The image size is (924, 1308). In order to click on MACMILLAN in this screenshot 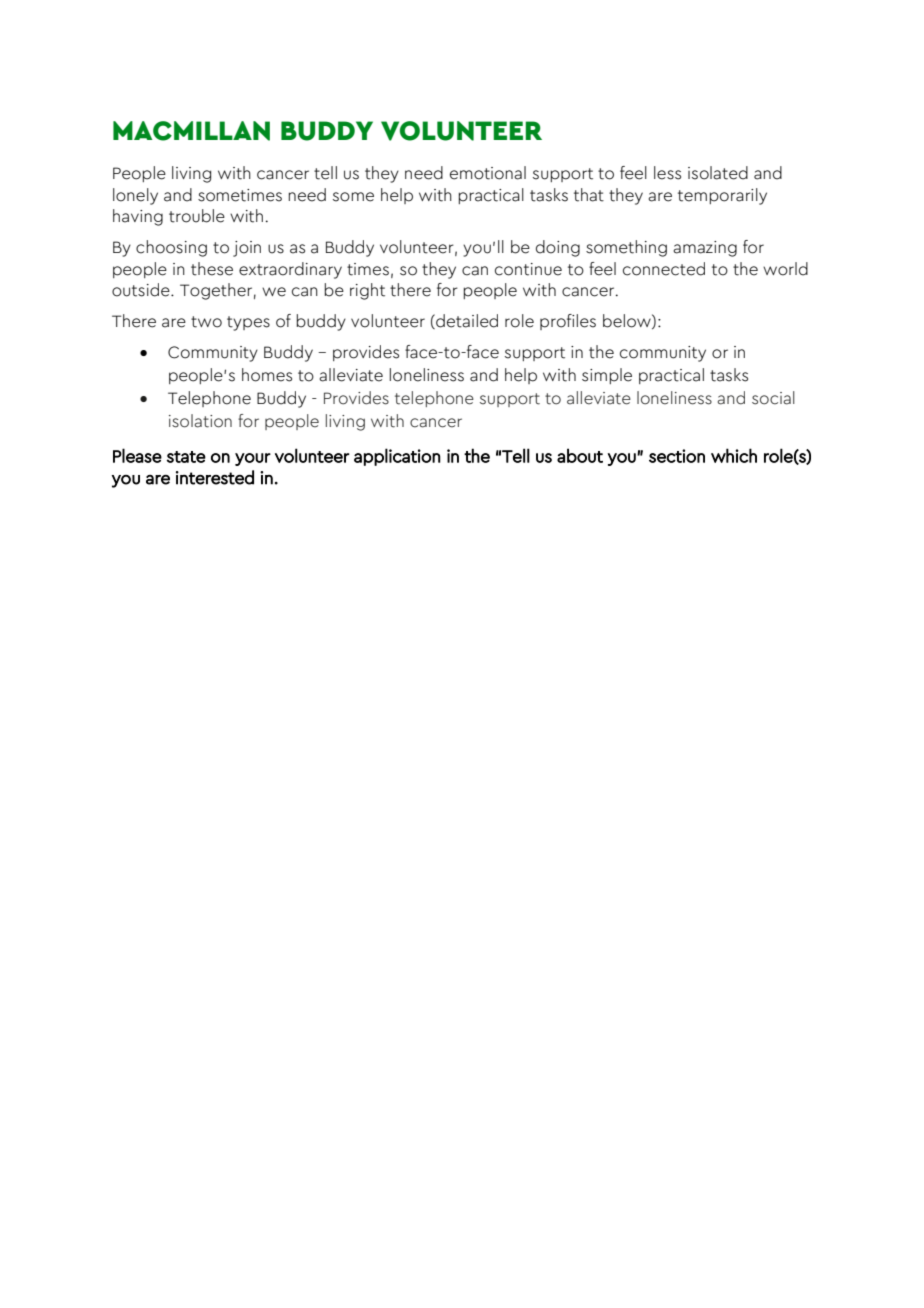, I will do `click(191, 131)`.
